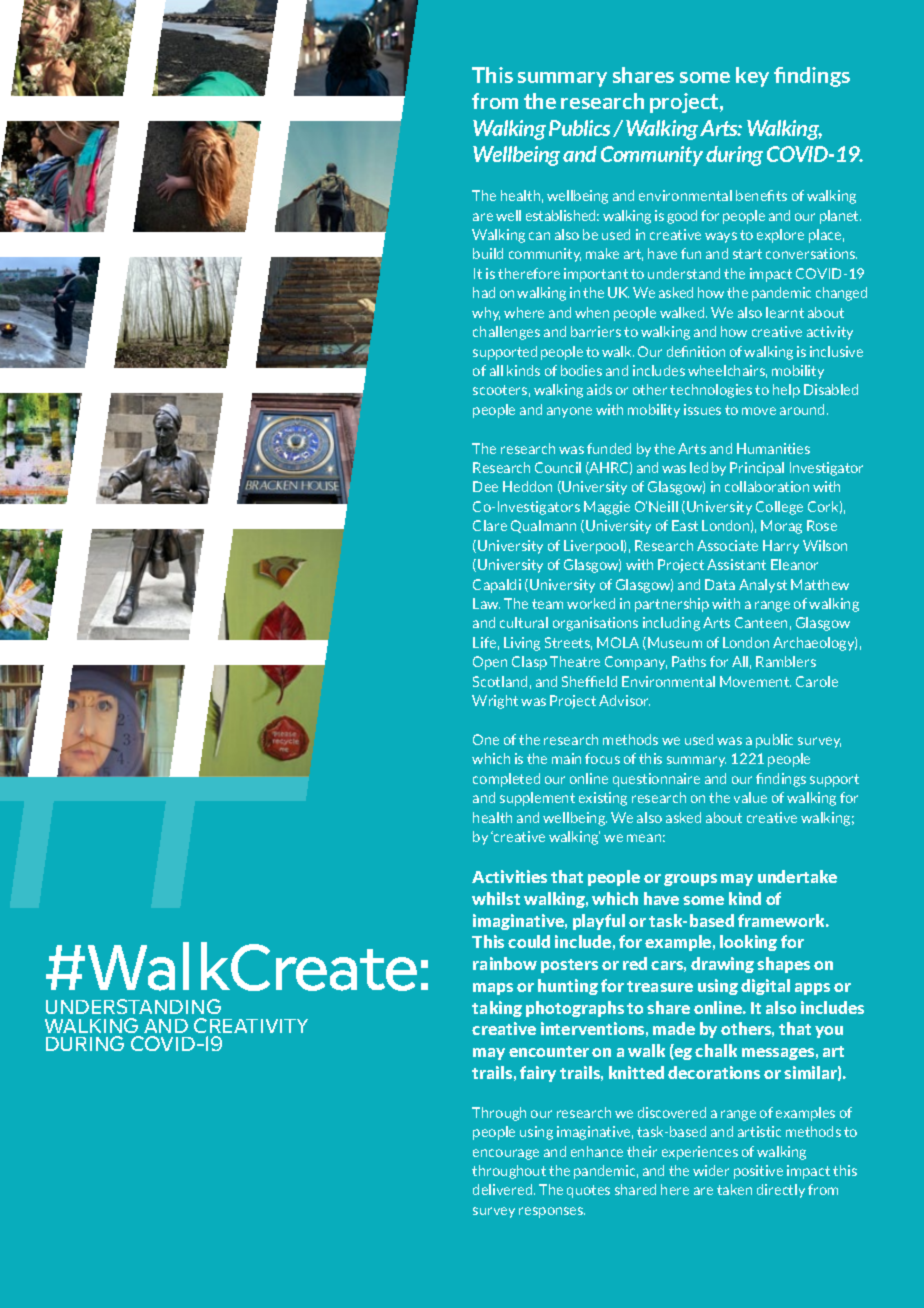  Describe the element at coordinates (783, 965) in the screenshot. I see `shapes` at that location.
